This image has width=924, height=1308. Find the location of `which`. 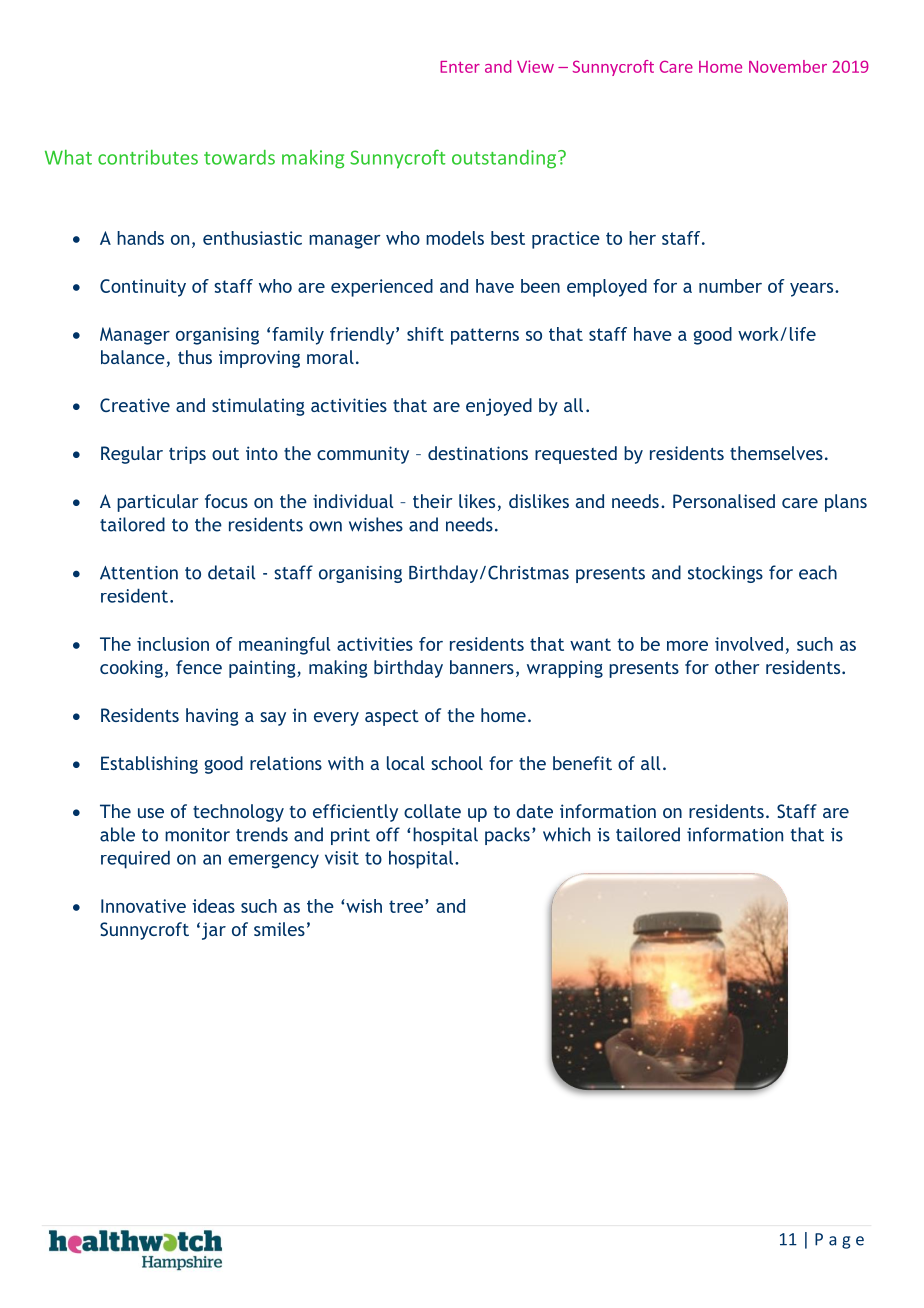

which is located at coordinates (566, 834).
